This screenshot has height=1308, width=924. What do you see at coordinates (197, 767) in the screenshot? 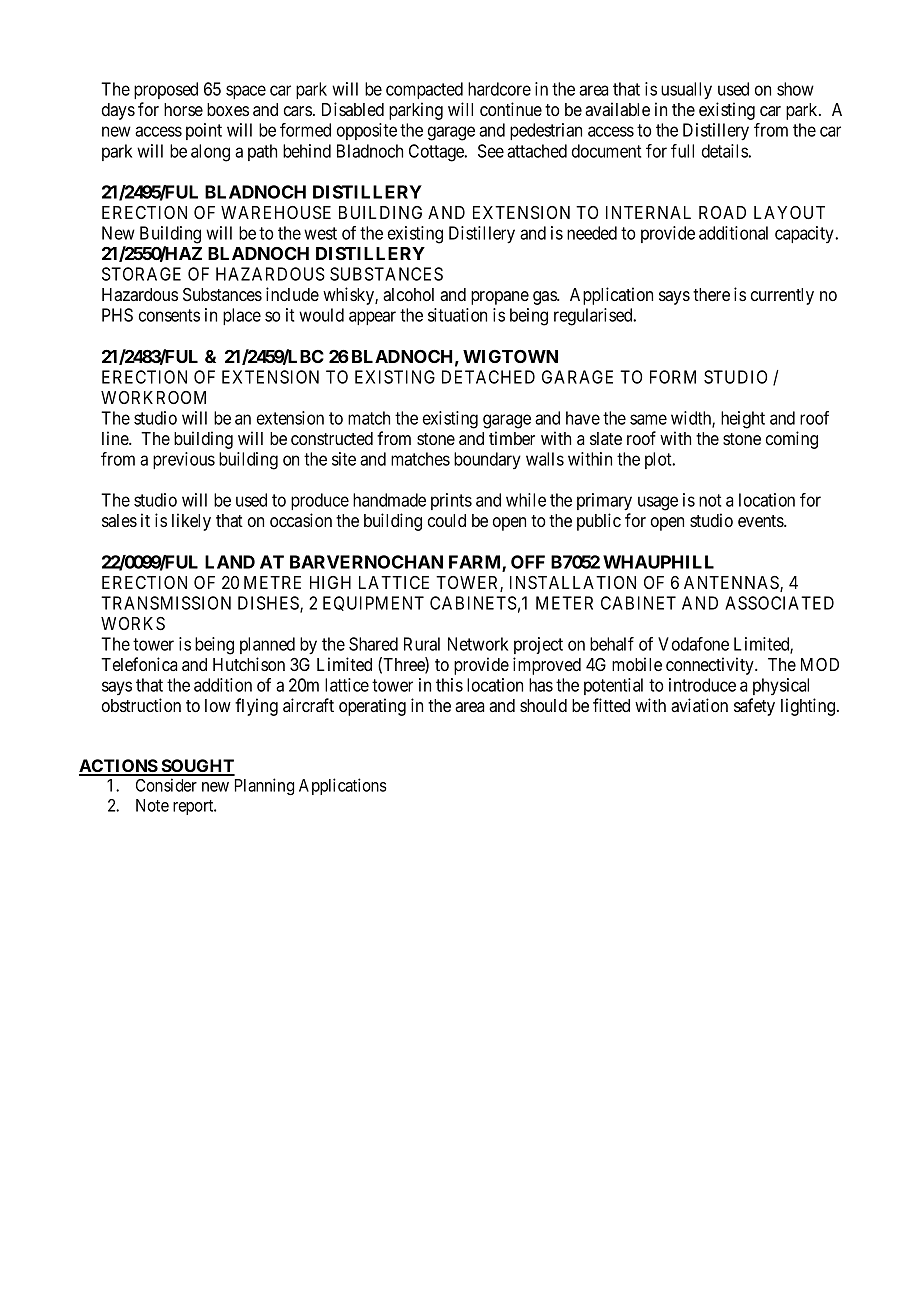
I see `SOUGHT` at bounding box center [197, 767].
